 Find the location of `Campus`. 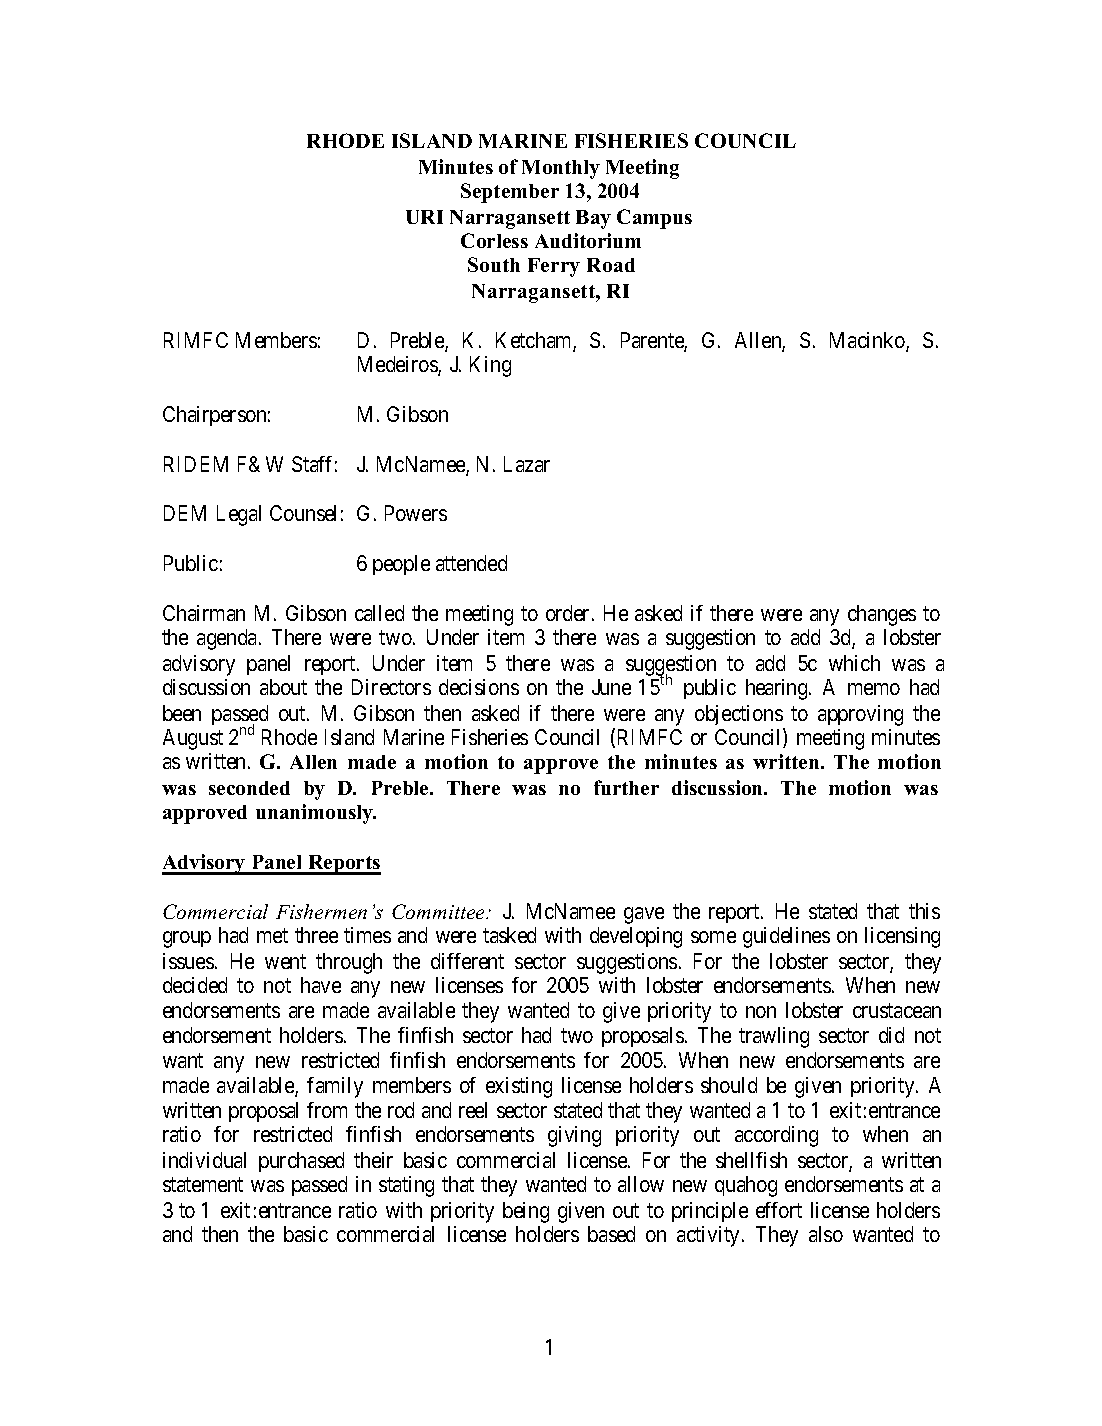

Campus is located at coordinates (654, 219).
